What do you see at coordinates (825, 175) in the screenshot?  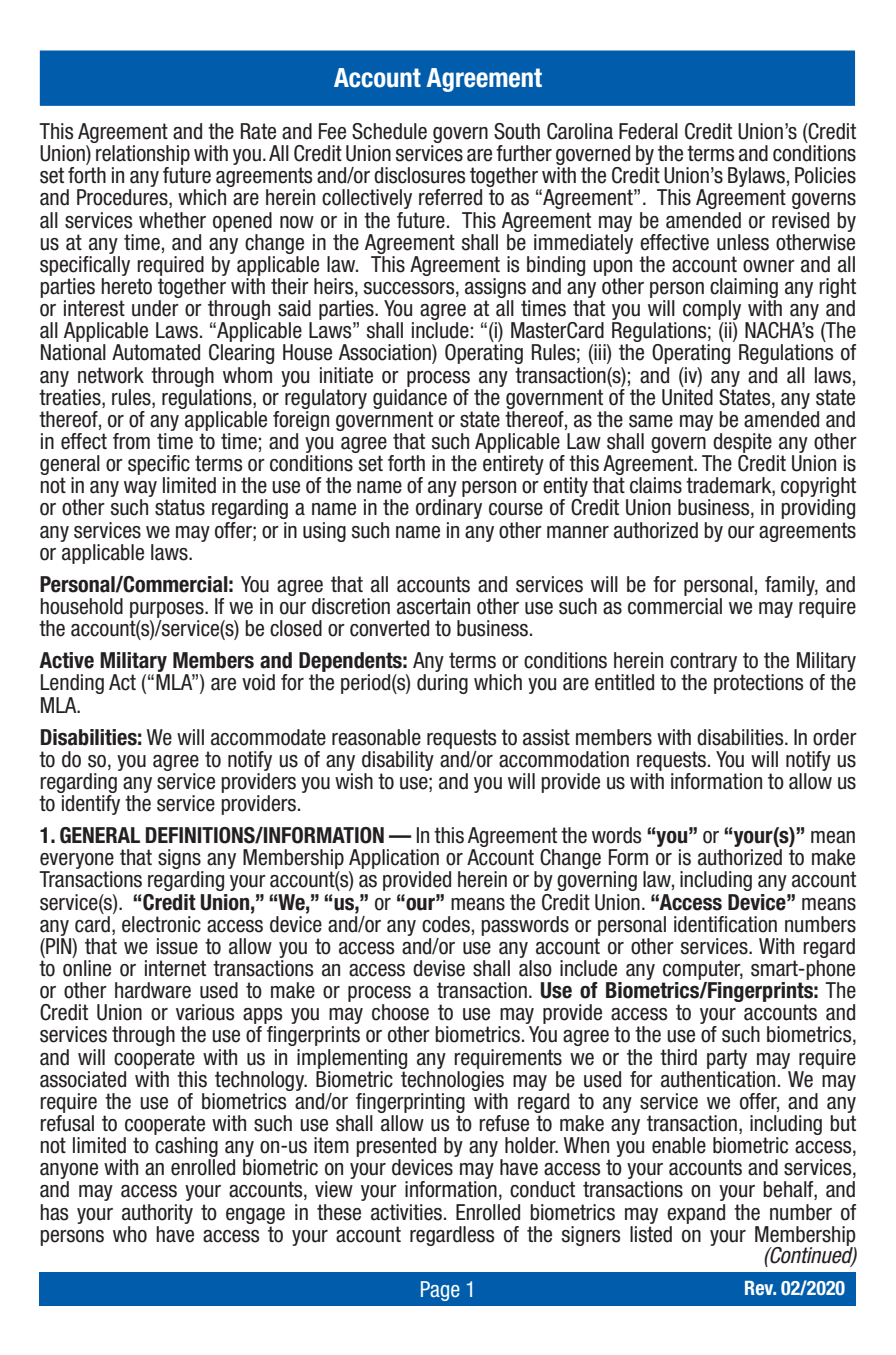 I see `Policies` at bounding box center [825, 175].
